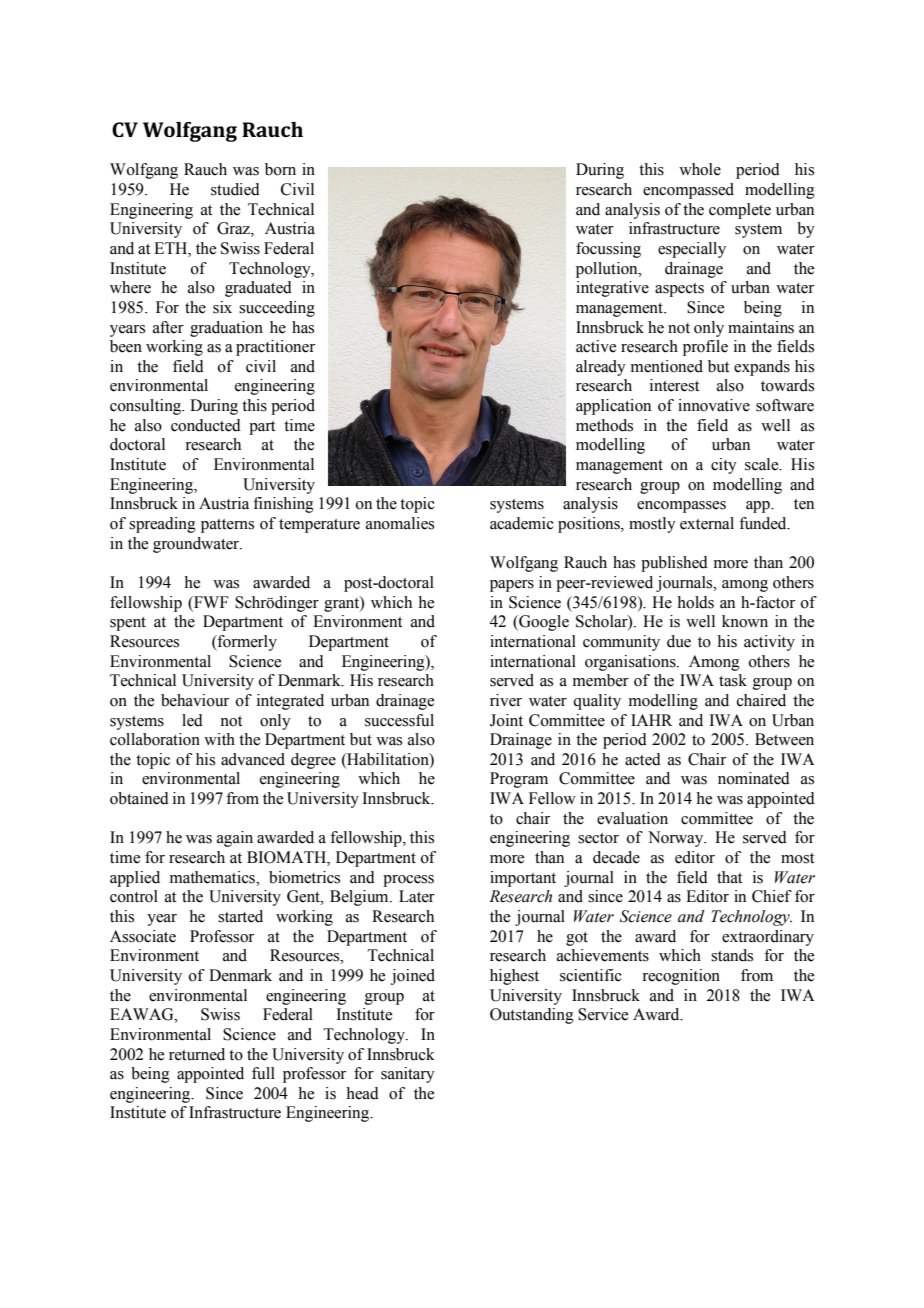 This document has width=924, height=1308. I want to click on returned, so click(197, 1054).
